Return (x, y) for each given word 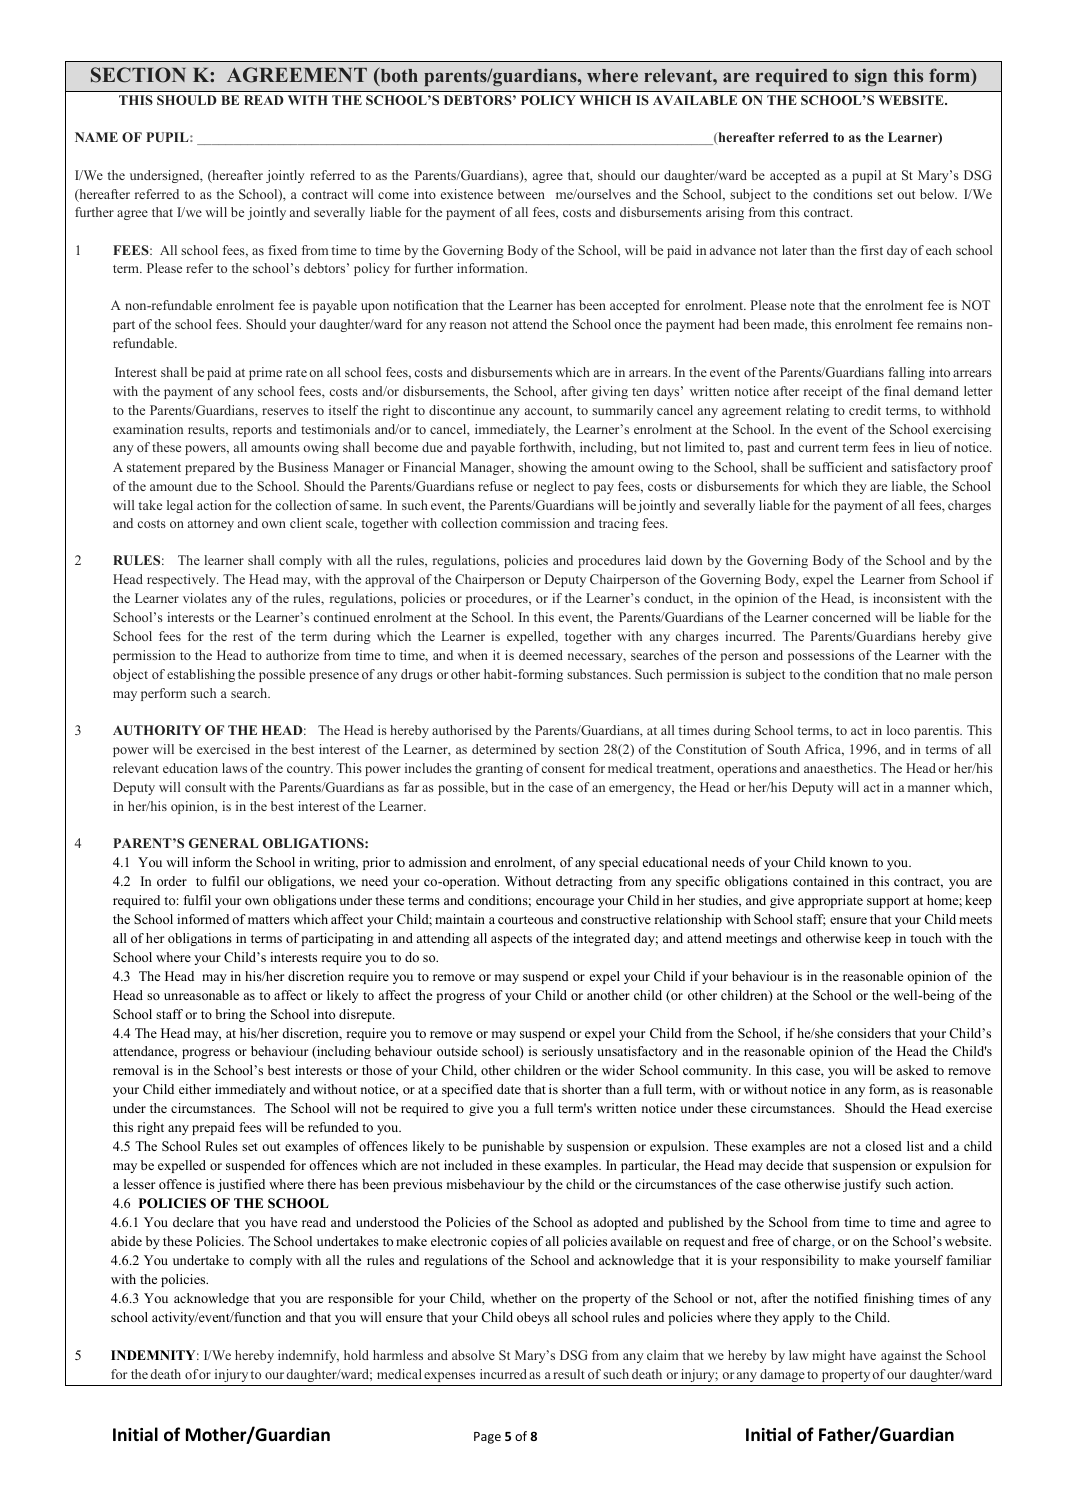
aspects (511, 940)
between (521, 194)
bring (230, 1015)
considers (864, 1033)
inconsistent (907, 598)
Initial (135, 1434)
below (938, 194)
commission (535, 523)
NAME (96, 137)
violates (205, 598)
